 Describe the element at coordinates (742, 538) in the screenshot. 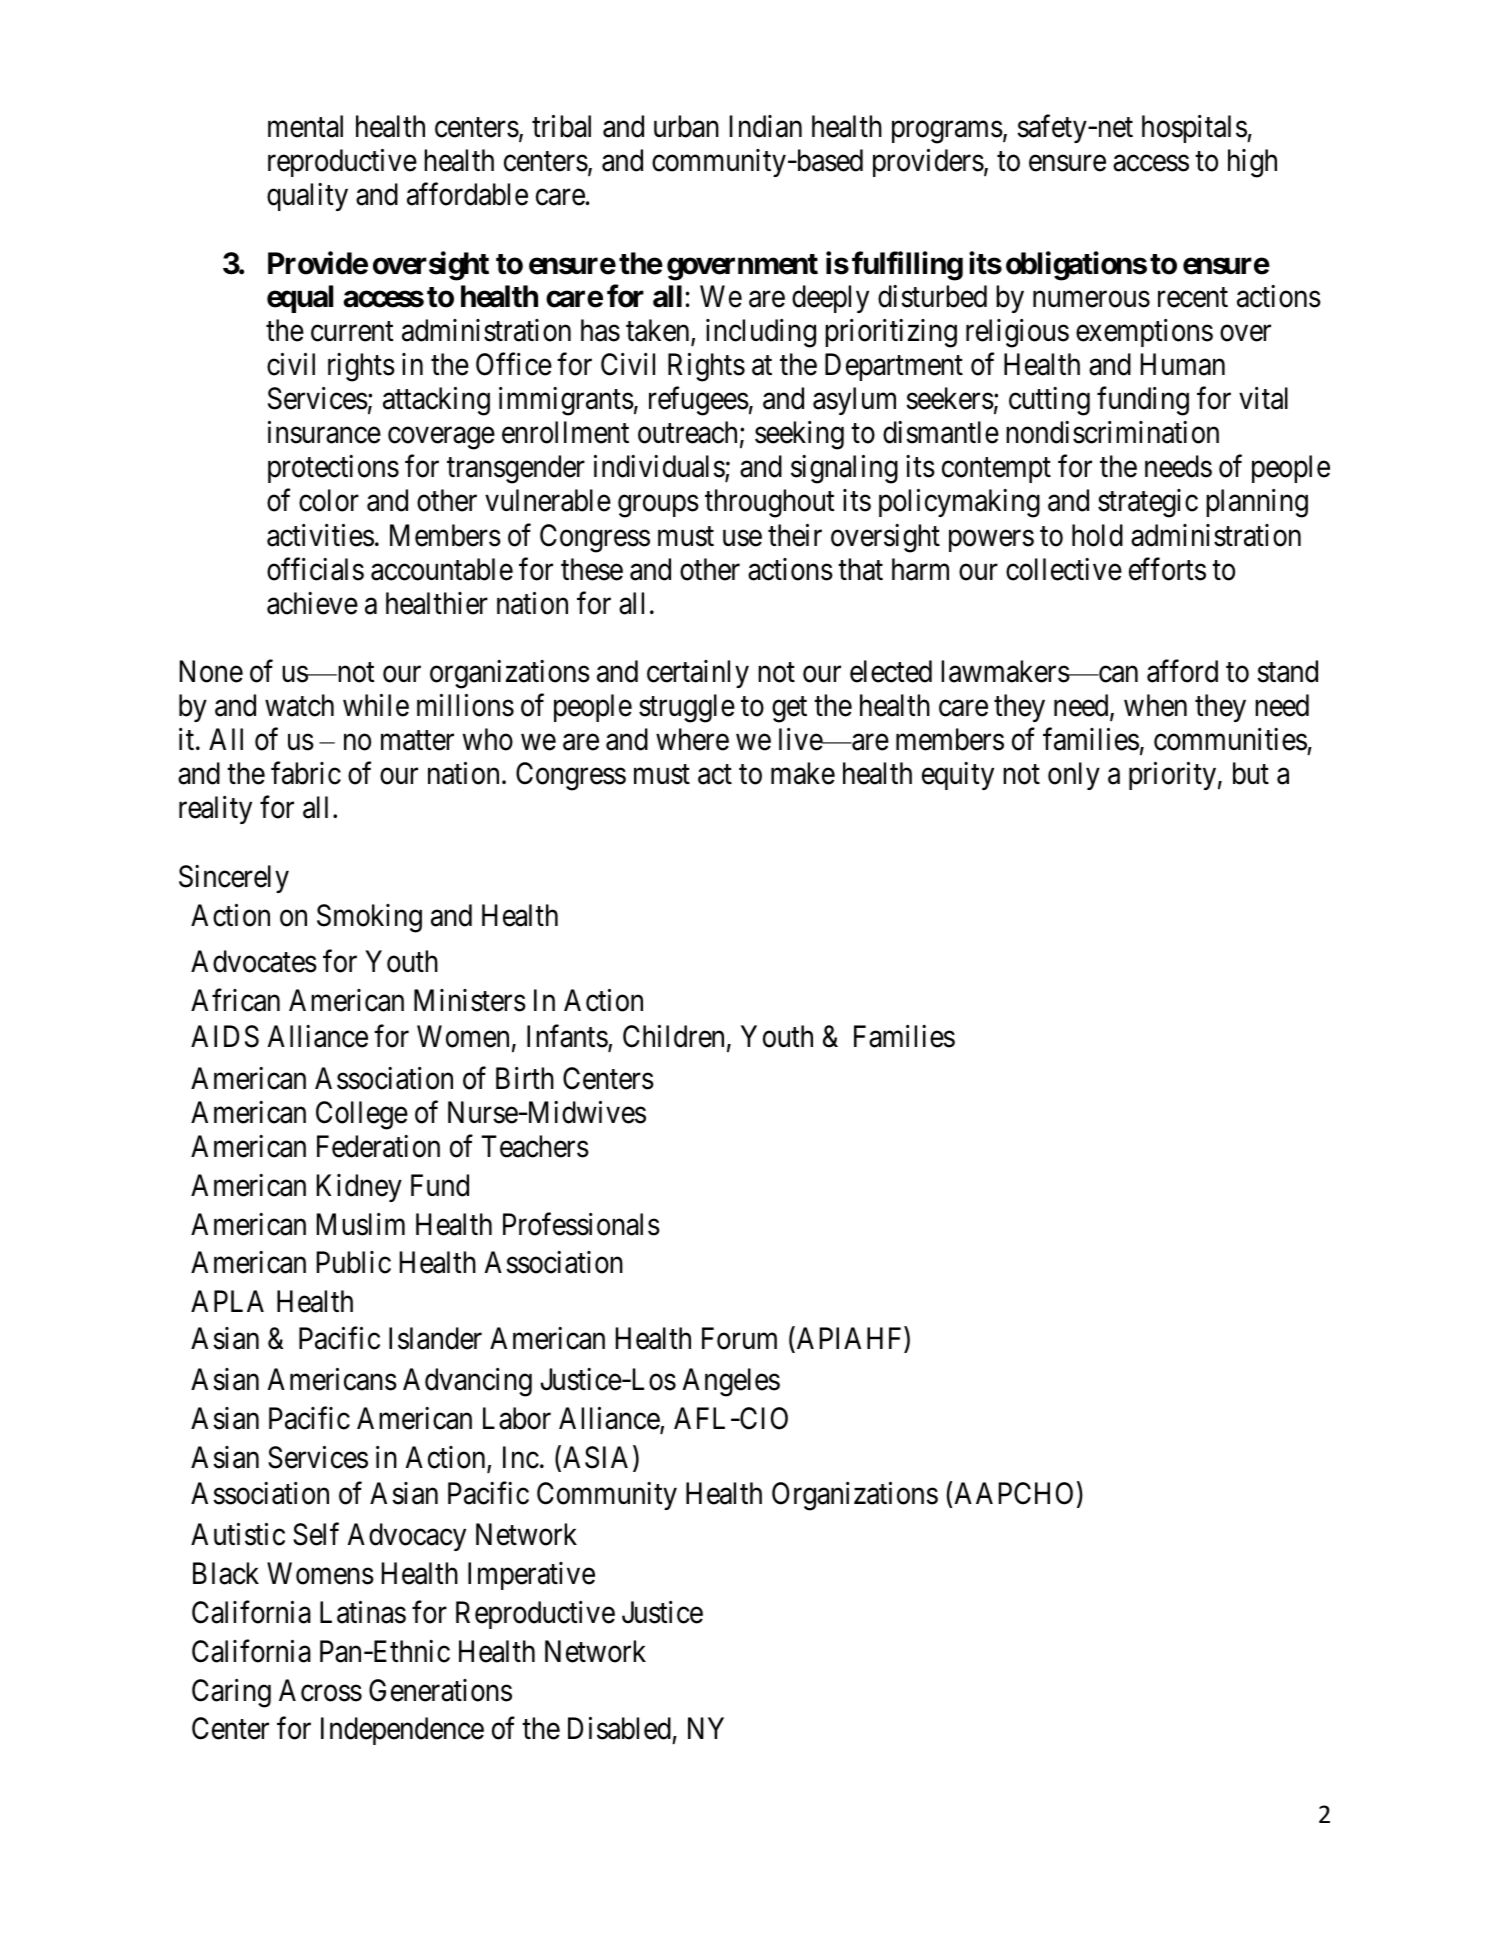

I see `use` at that location.
